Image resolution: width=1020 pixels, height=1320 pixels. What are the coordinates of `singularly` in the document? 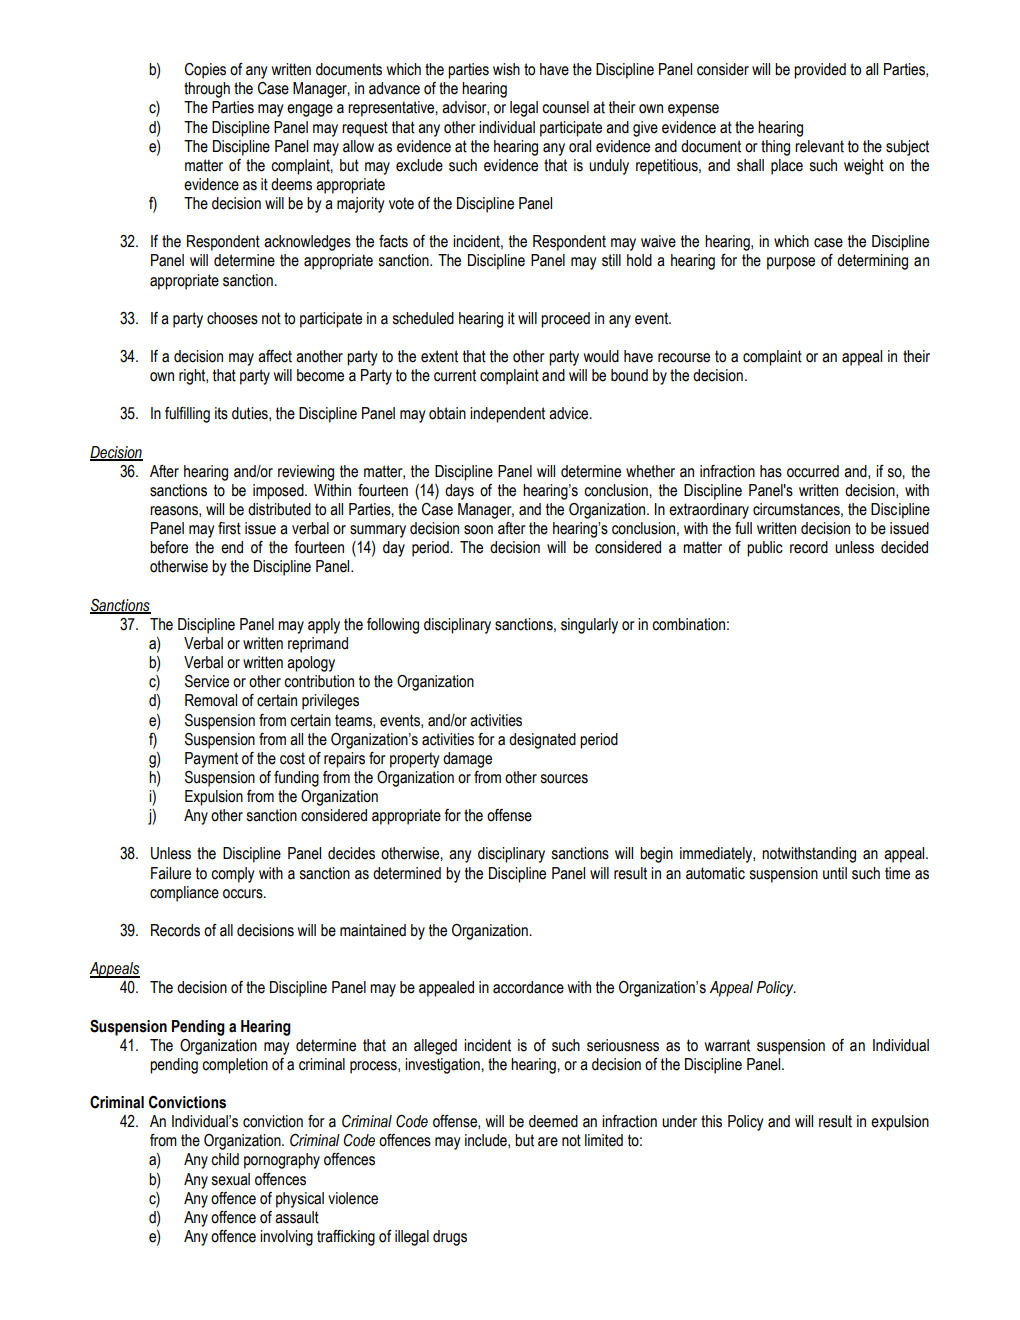 It's located at (589, 626).
